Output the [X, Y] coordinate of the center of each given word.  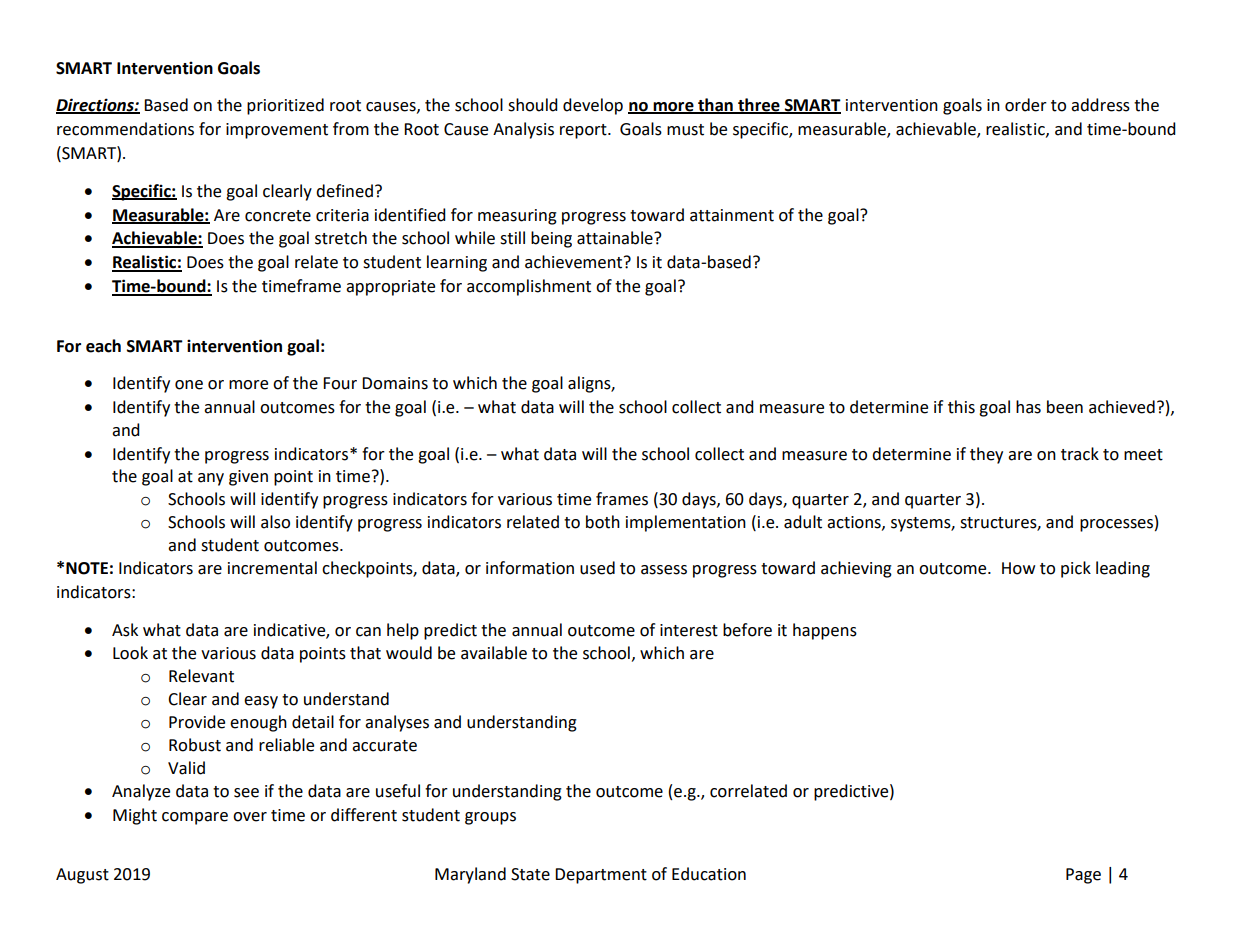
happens [825, 631]
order [1026, 105]
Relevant [201, 676]
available [494, 653]
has [1028, 407]
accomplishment [529, 287]
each [103, 346]
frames [622, 499]
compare [195, 818]
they [986, 455]
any [211, 479]
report [584, 131]
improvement [277, 131]
